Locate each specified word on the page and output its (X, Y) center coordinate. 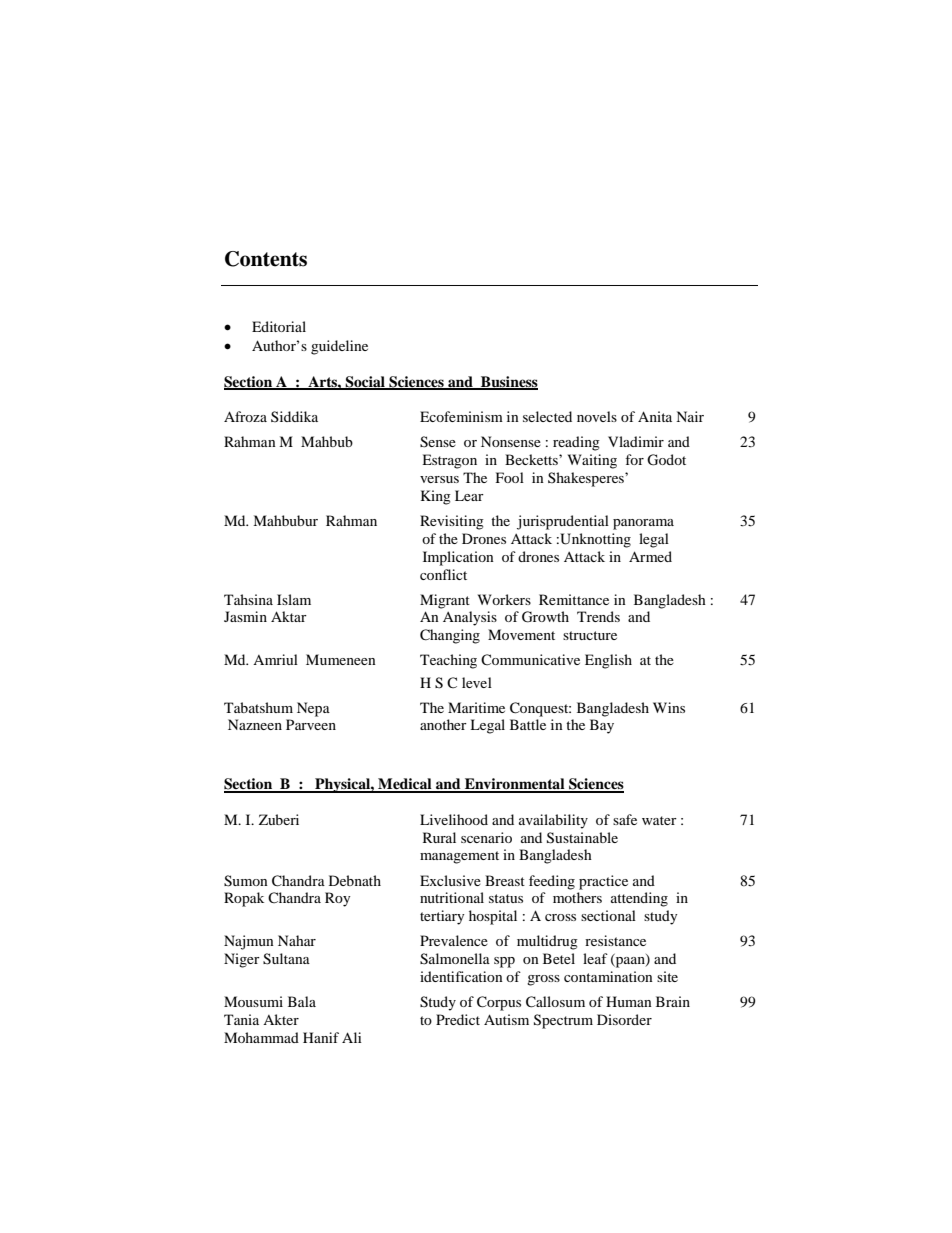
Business (508, 383)
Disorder (624, 1019)
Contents (266, 259)
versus (439, 479)
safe (625, 819)
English (608, 661)
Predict (458, 1019)
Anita (655, 416)
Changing (450, 636)
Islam (294, 599)
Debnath (355, 880)
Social (365, 383)
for (634, 459)
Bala (302, 1001)
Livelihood (454, 819)
